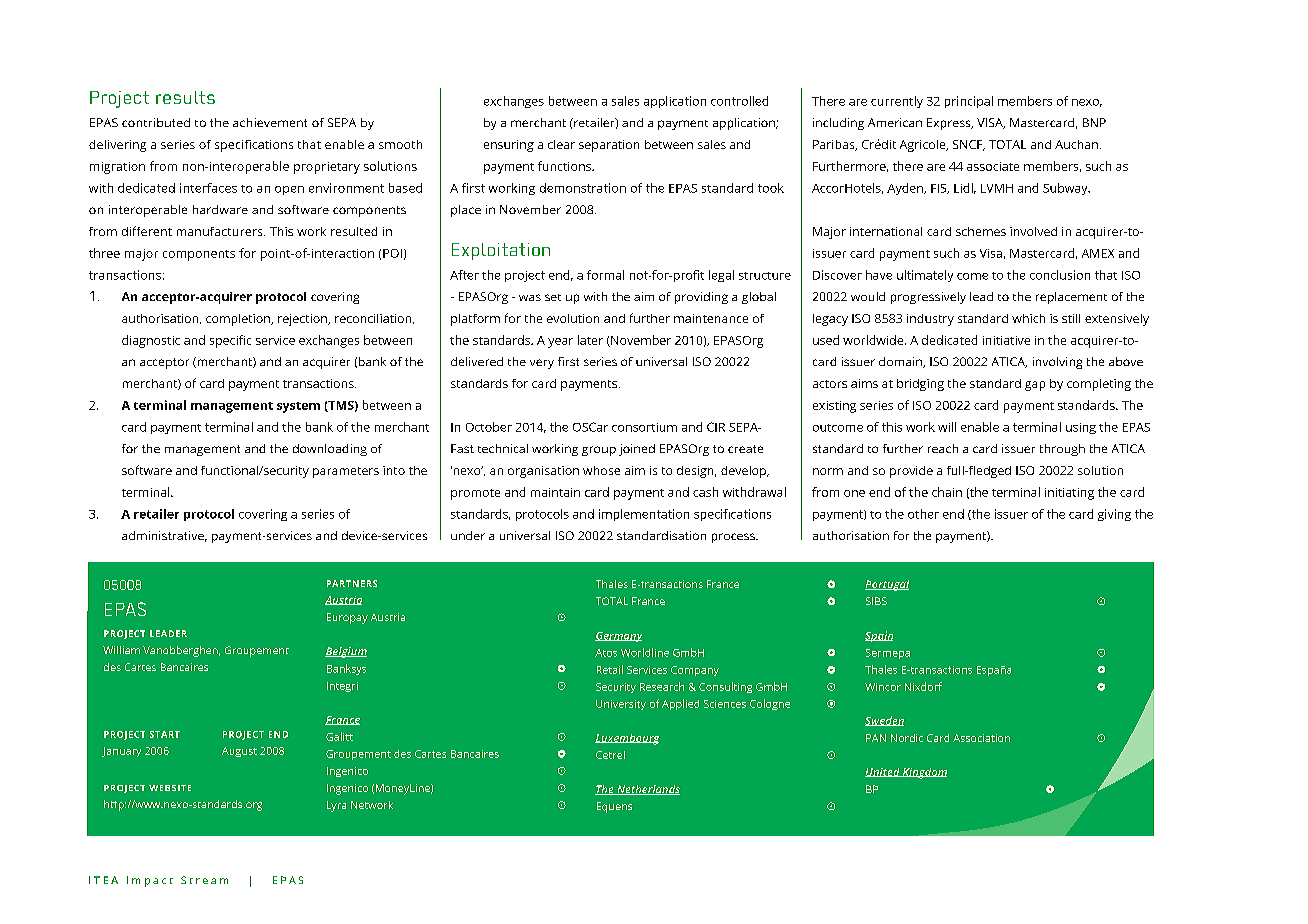 The height and width of the document is (924, 1308). I want to click on diagnostic, so click(151, 341).
